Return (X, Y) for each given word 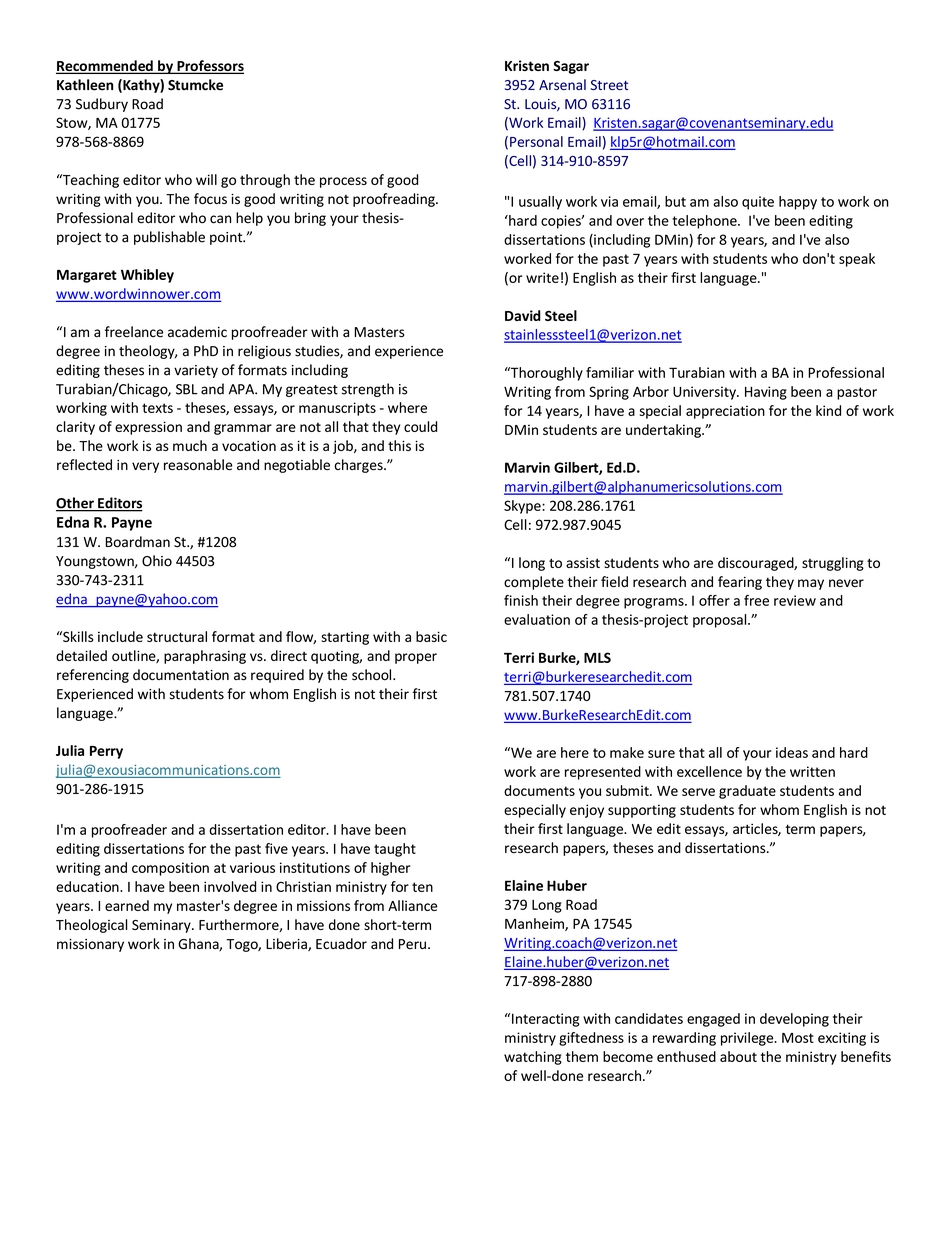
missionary (90, 945)
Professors (209, 67)
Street (609, 85)
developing (794, 1020)
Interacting (545, 1020)
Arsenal (562, 84)
